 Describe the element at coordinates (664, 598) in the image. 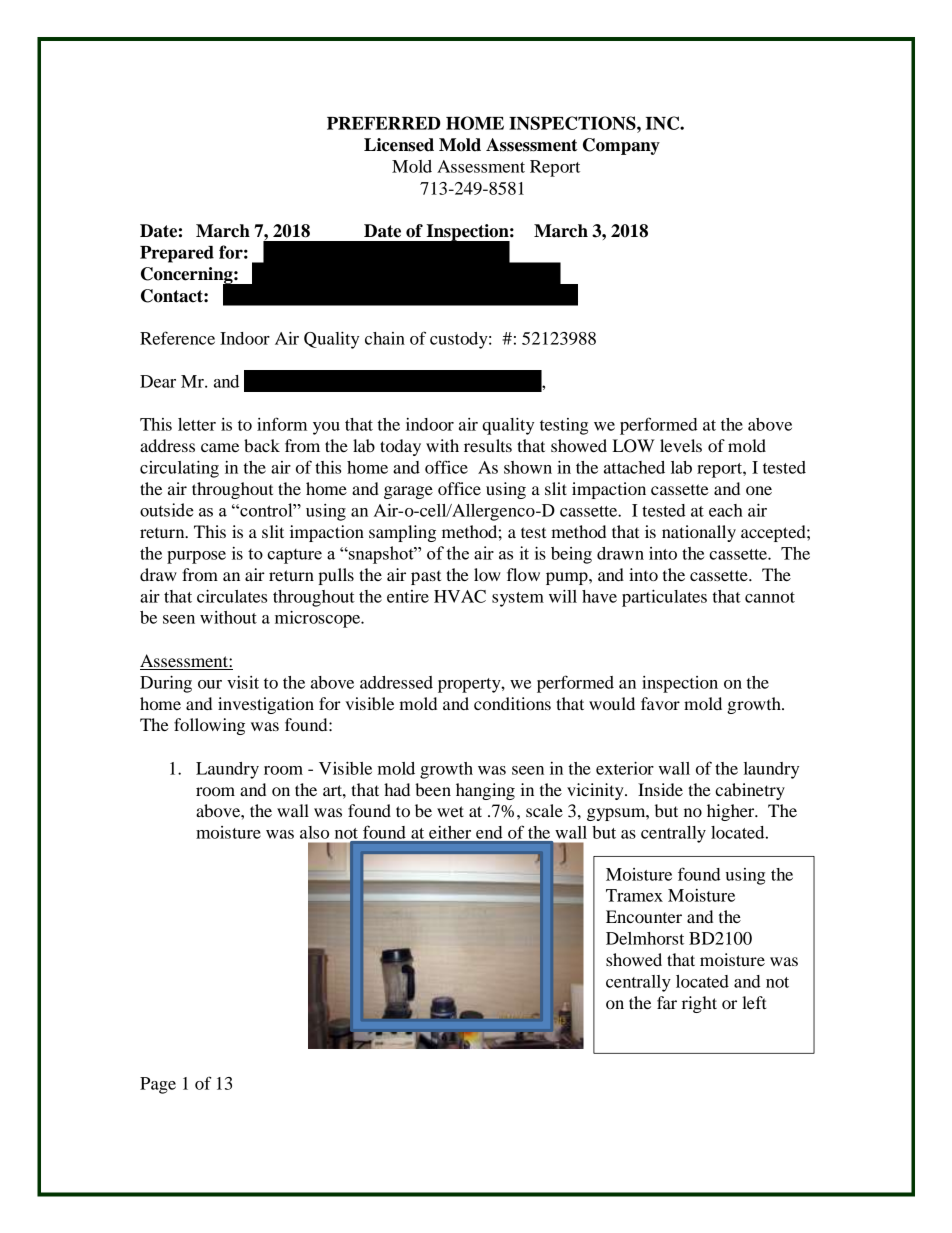

I see `particulates` at that location.
